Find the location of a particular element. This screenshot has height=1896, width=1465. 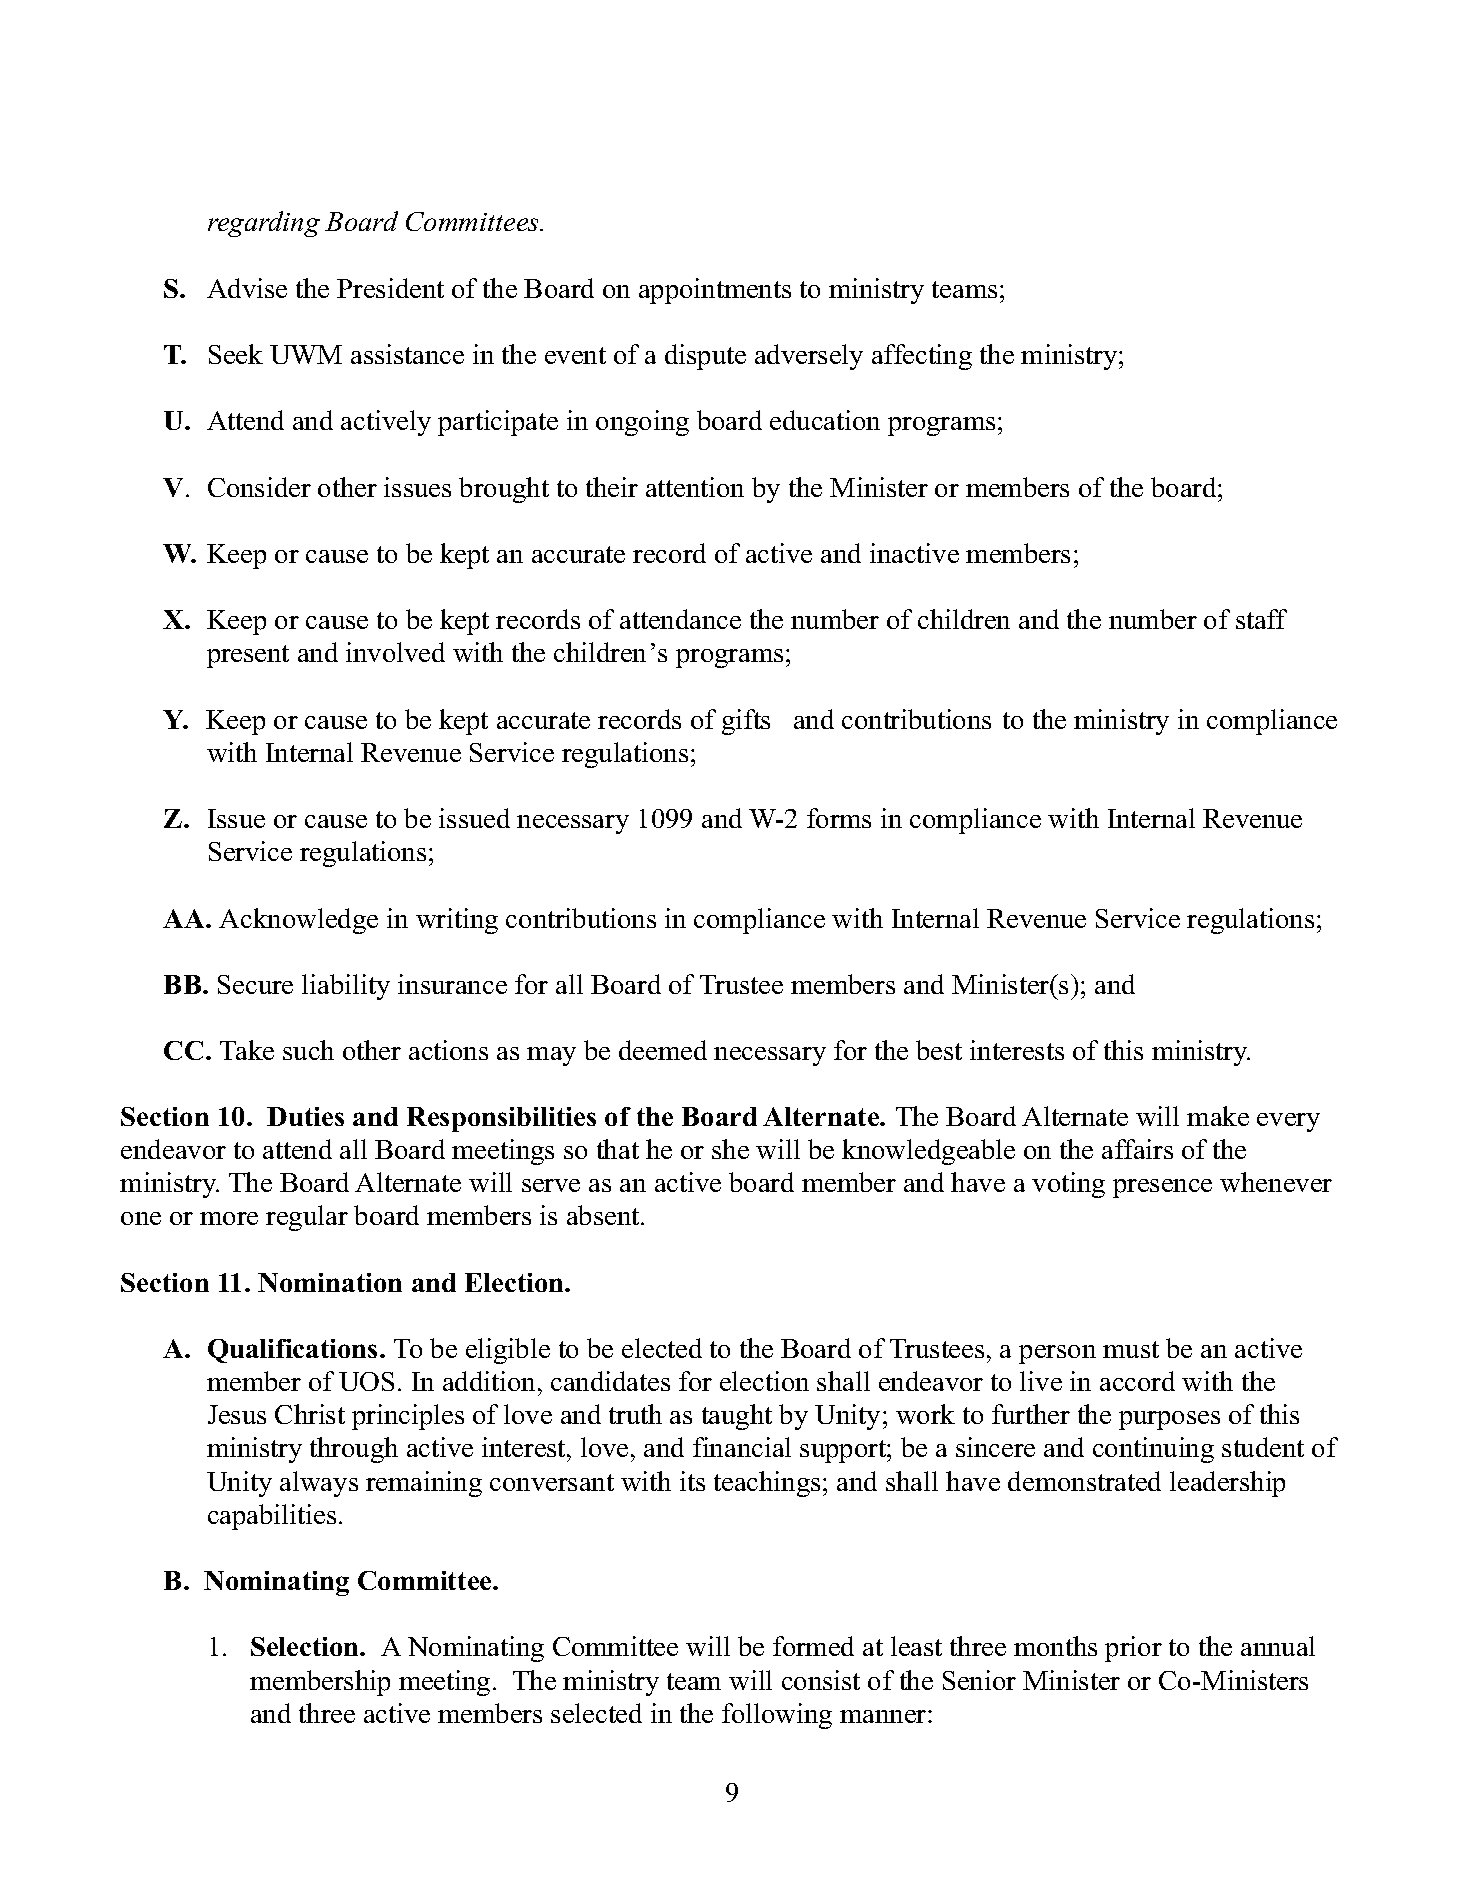

Qualifications is located at coordinates (292, 1351).
